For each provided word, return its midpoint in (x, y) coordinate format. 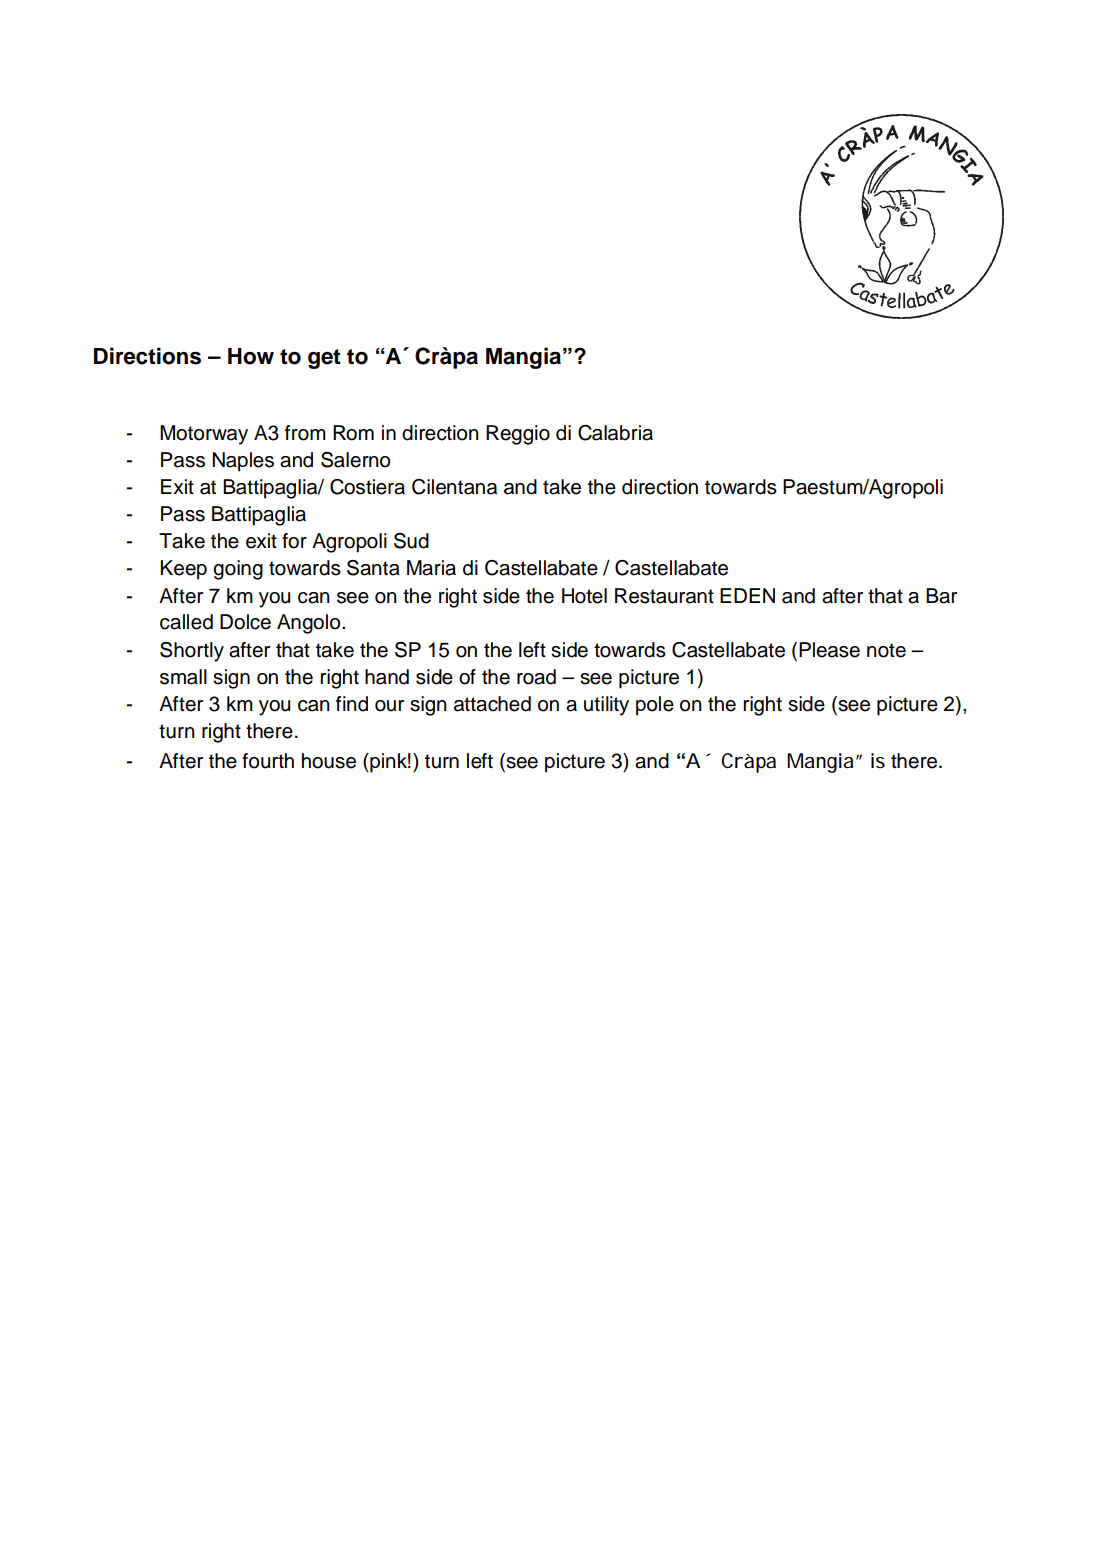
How (251, 356)
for (294, 541)
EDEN (747, 595)
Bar (941, 596)
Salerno (355, 460)
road (536, 677)
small (183, 677)
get (324, 359)
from (305, 433)
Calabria (615, 433)
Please (829, 650)
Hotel (584, 596)
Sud (411, 541)
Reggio (518, 435)
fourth (268, 761)
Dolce (245, 622)
